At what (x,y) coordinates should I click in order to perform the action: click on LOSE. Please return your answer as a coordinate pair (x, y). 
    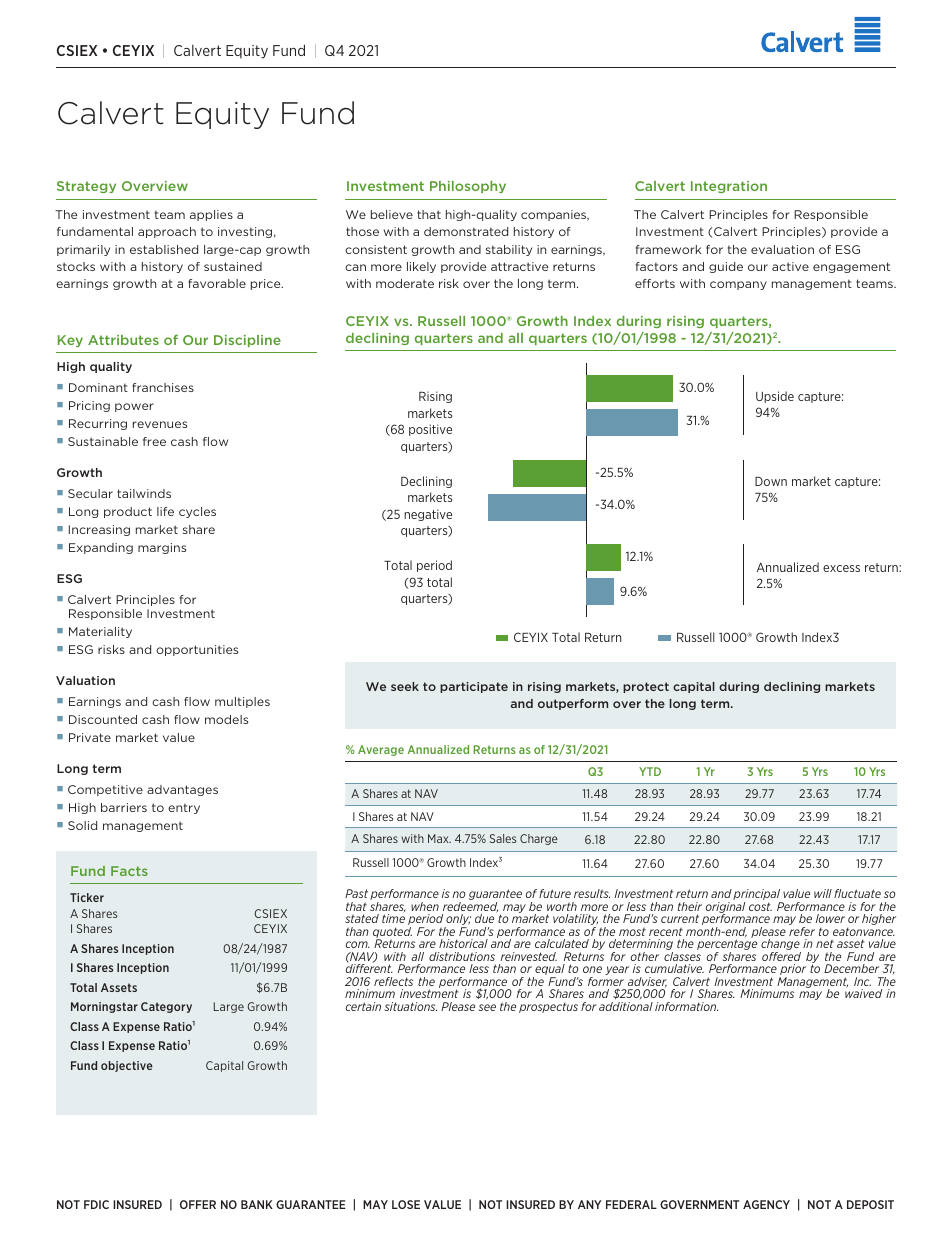
    Looking at the image, I should click on (406, 1204).
